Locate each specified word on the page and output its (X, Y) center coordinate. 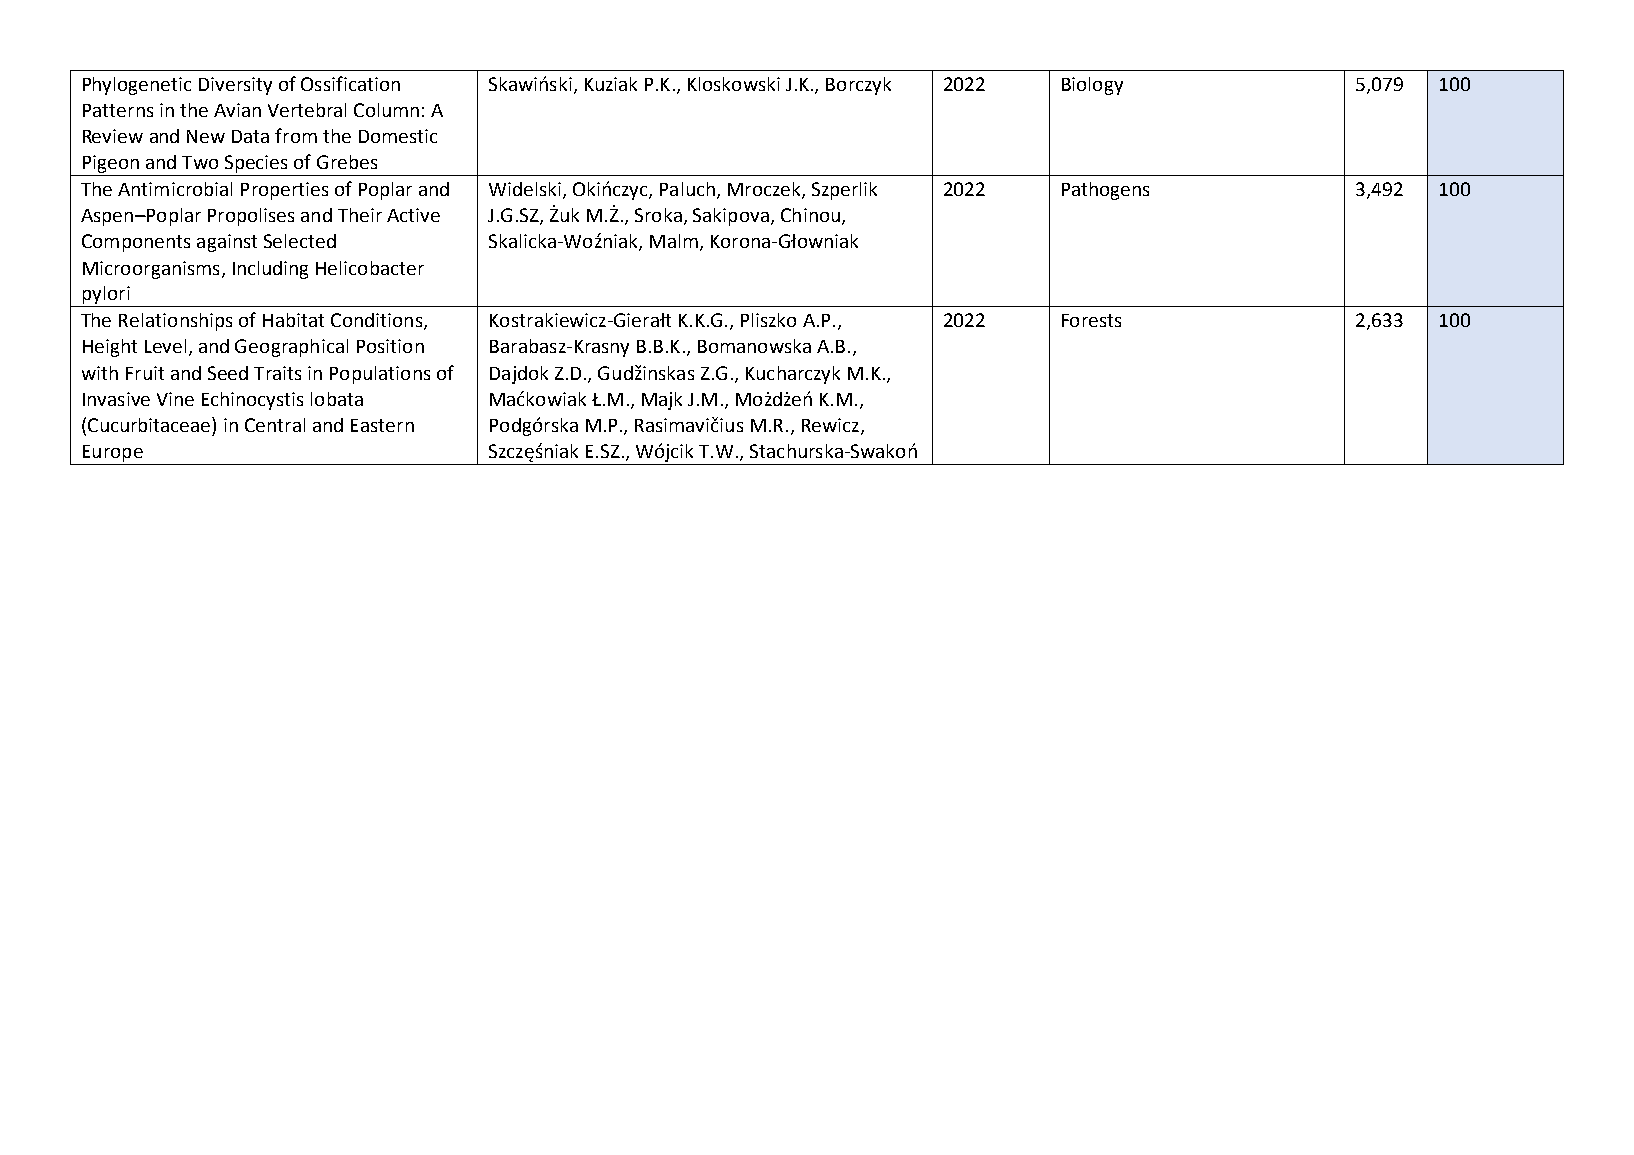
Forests (1091, 320)
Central (275, 425)
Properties (284, 191)
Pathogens (1105, 191)
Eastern (382, 425)
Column (386, 110)
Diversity (235, 86)
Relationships (175, 322)
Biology (1092, 86)
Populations (380, 375)
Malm (674, 241)
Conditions (378, 321)
